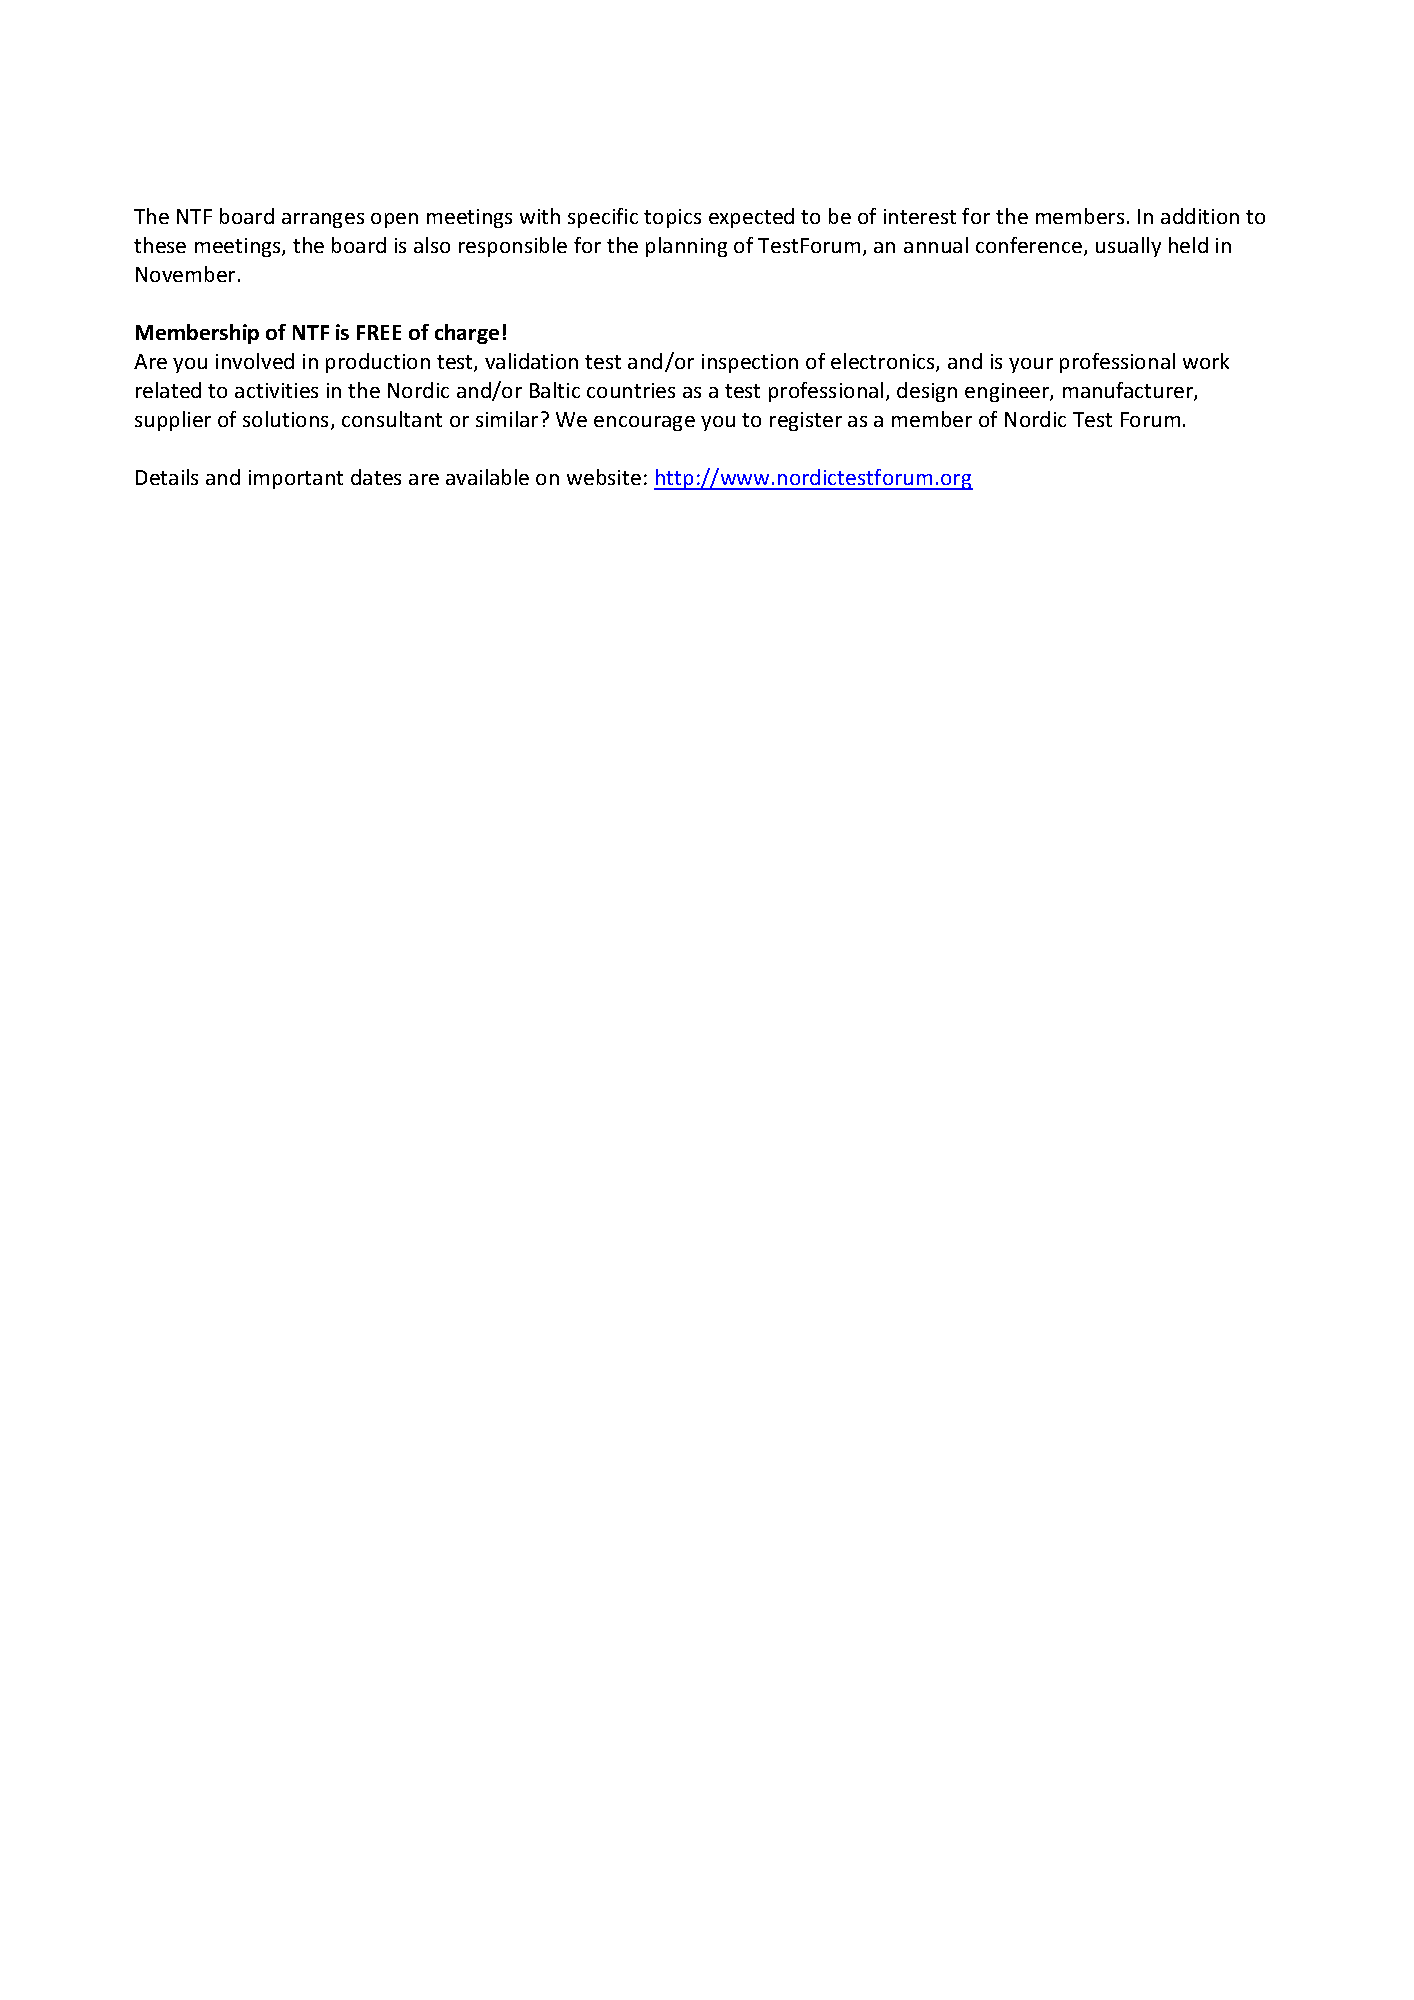 The image size is (1414, 2000). I want to click on your, so click(1031, 365).
